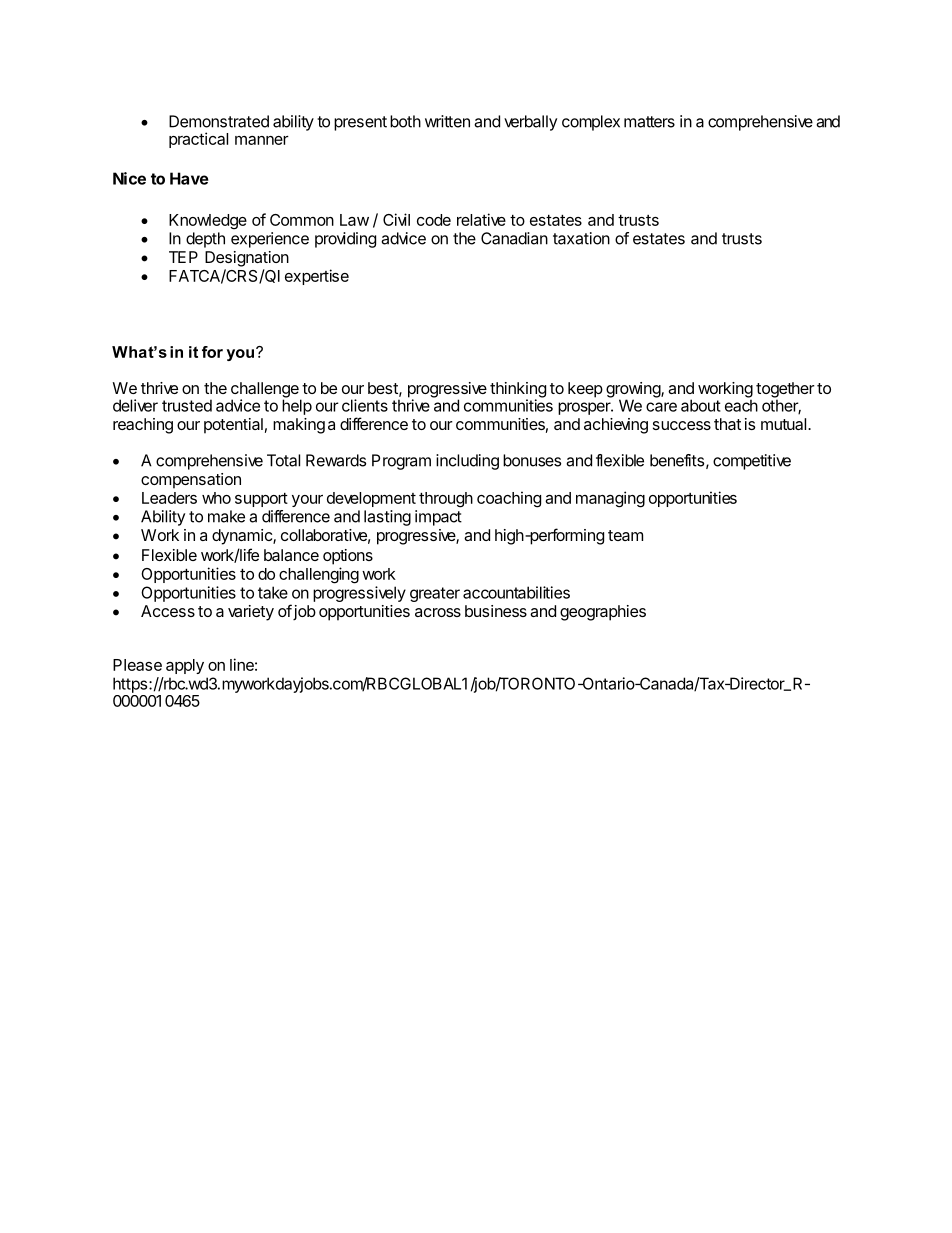  What do you see at coordinates (625, 535) in the screenshot?
I see `team` at bounding box center [625, 535].
